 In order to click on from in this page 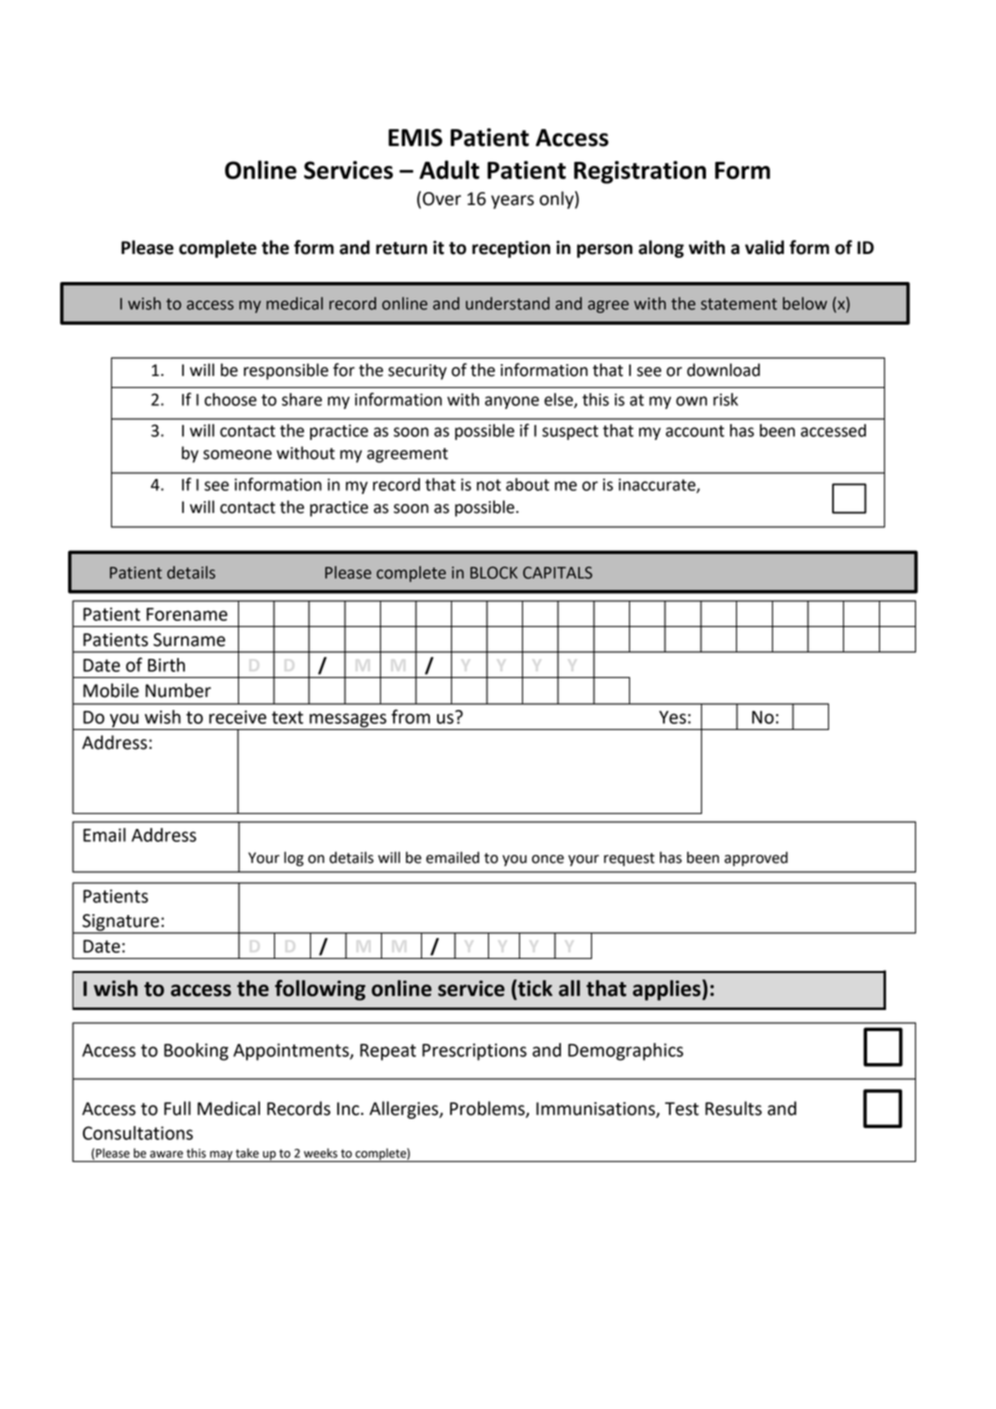, I will do `click(410, 716)`.
